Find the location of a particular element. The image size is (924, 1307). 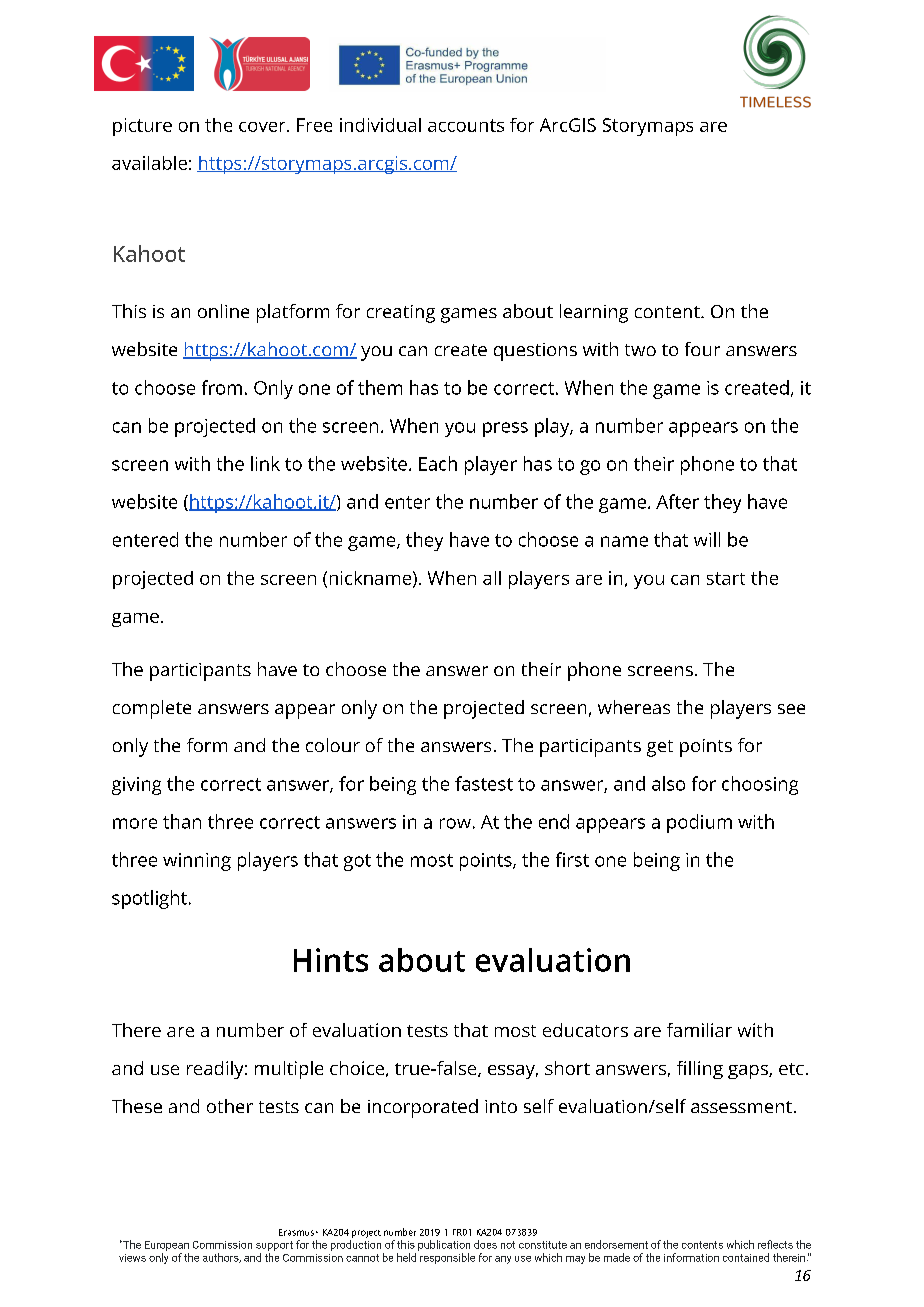

publication is located at coordinates (444, 1245).
